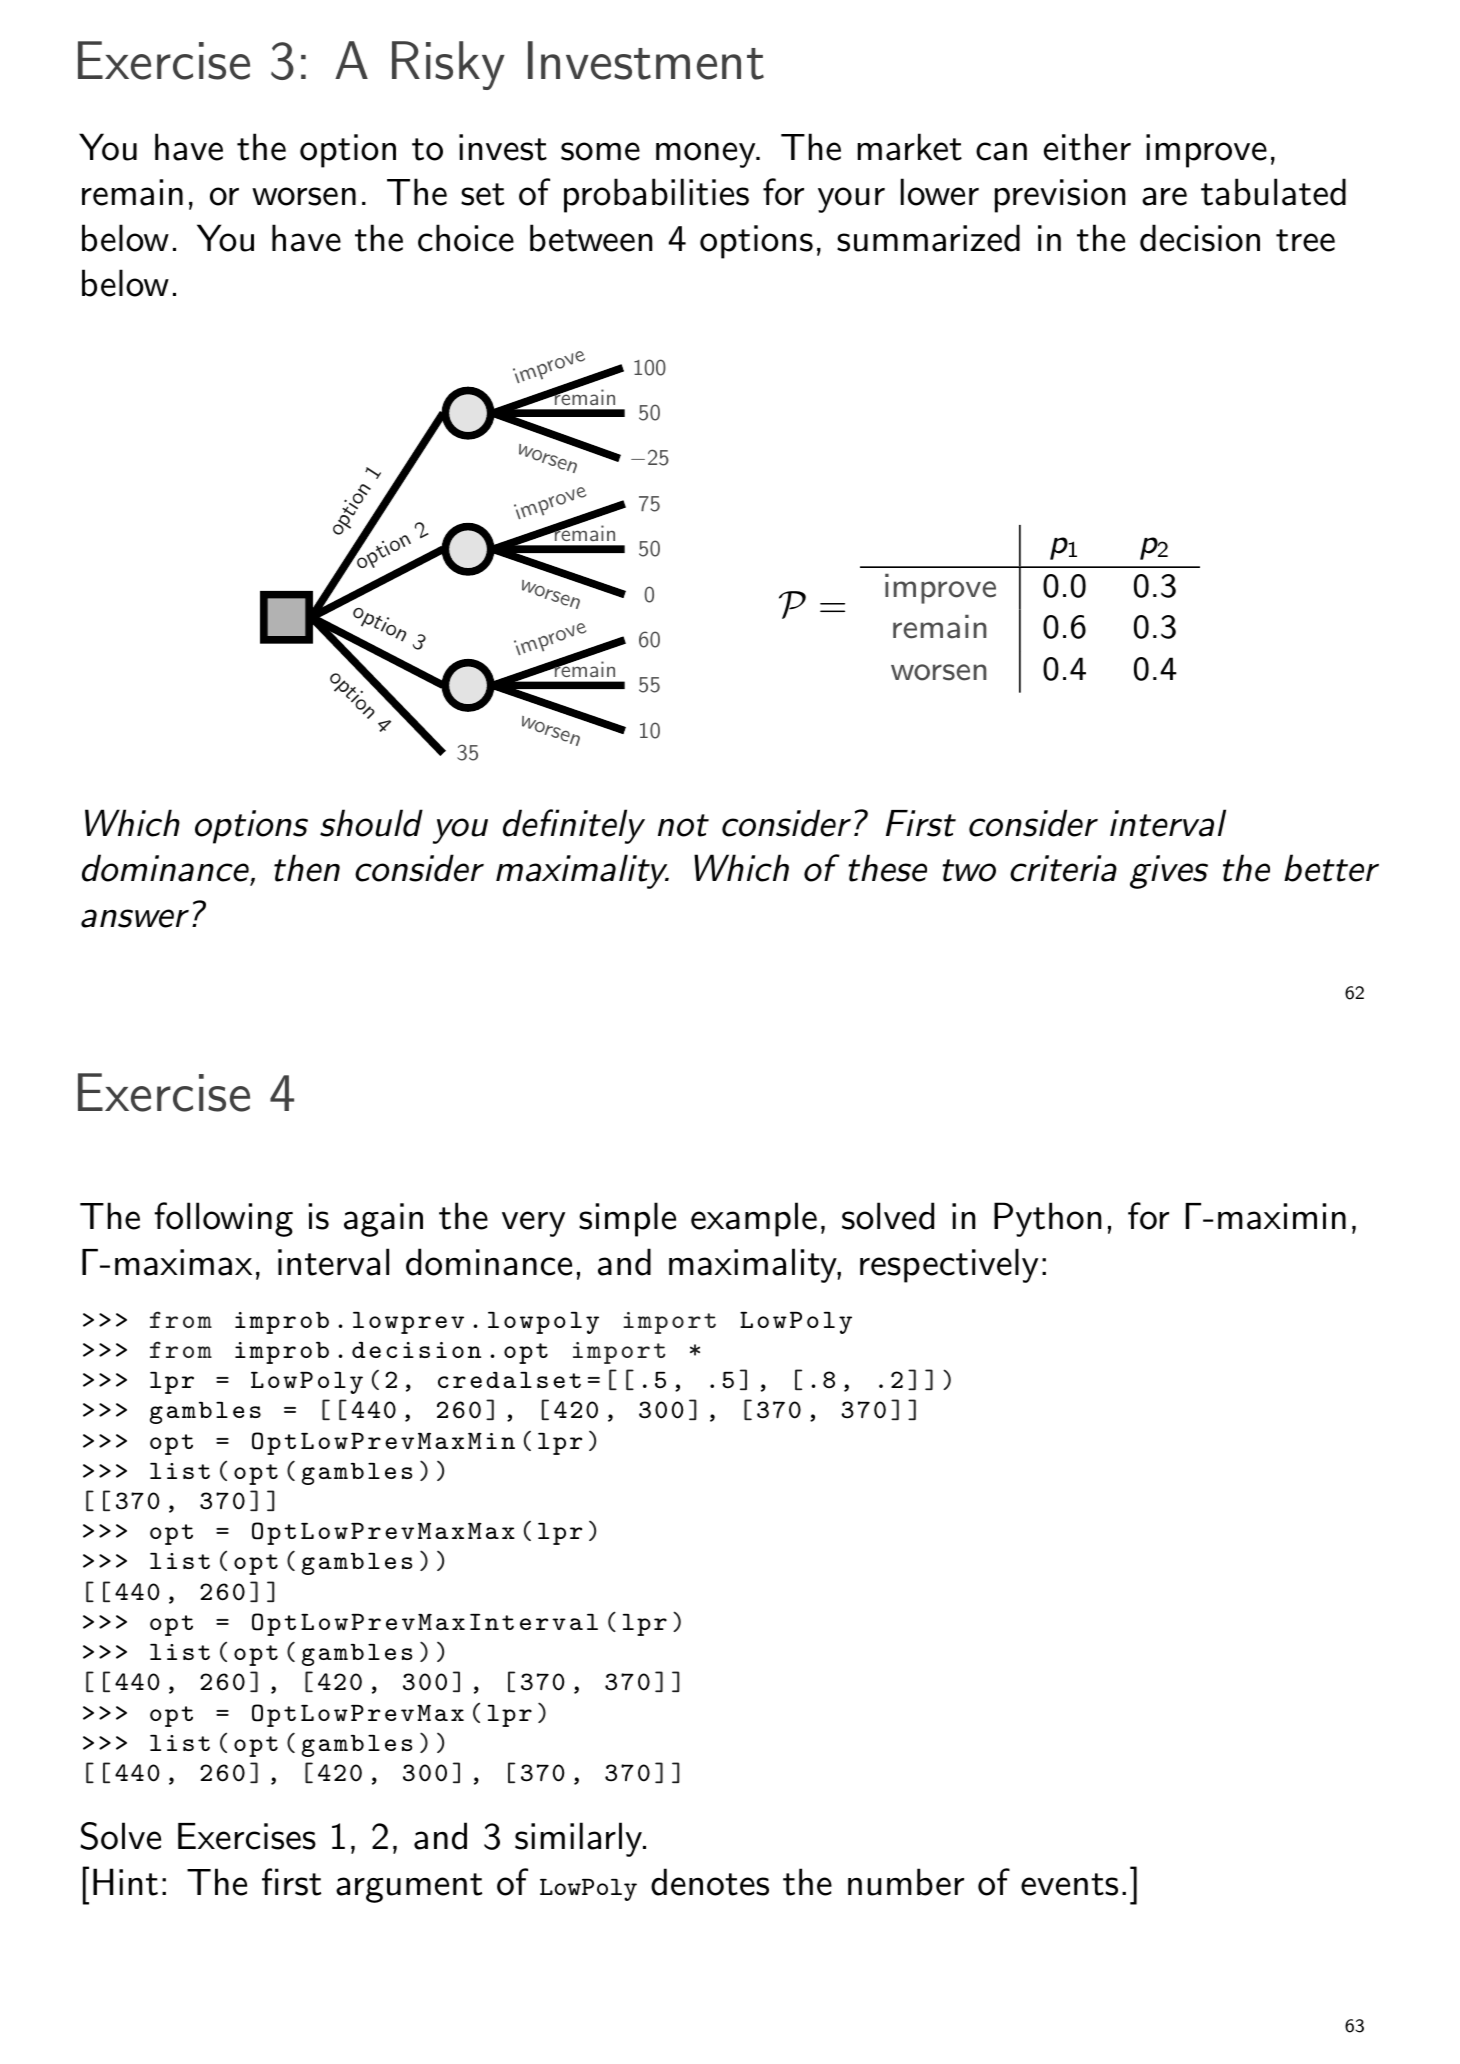 The width and height of the document is (1460, 2064). What do you see at coordinates (1164, 196) in the document?
I see `are` at bounding box center [1164, 196].
